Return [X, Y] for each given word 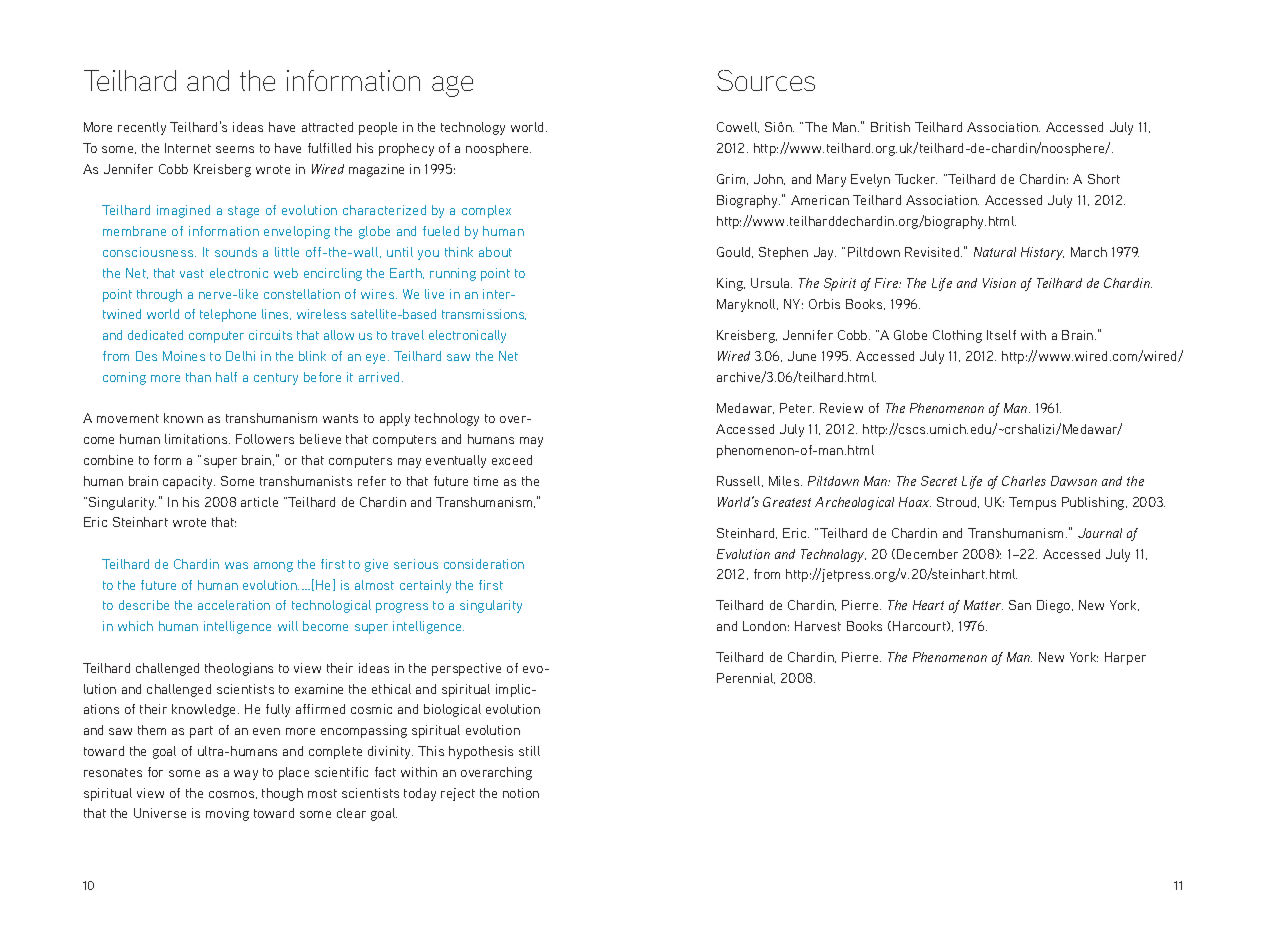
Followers [265, 439]
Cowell [738, 127]
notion [521, 793]
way [246, 775]
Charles [1024, 481]
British [890, 127]
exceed [512, 460]
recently [142, 128]
